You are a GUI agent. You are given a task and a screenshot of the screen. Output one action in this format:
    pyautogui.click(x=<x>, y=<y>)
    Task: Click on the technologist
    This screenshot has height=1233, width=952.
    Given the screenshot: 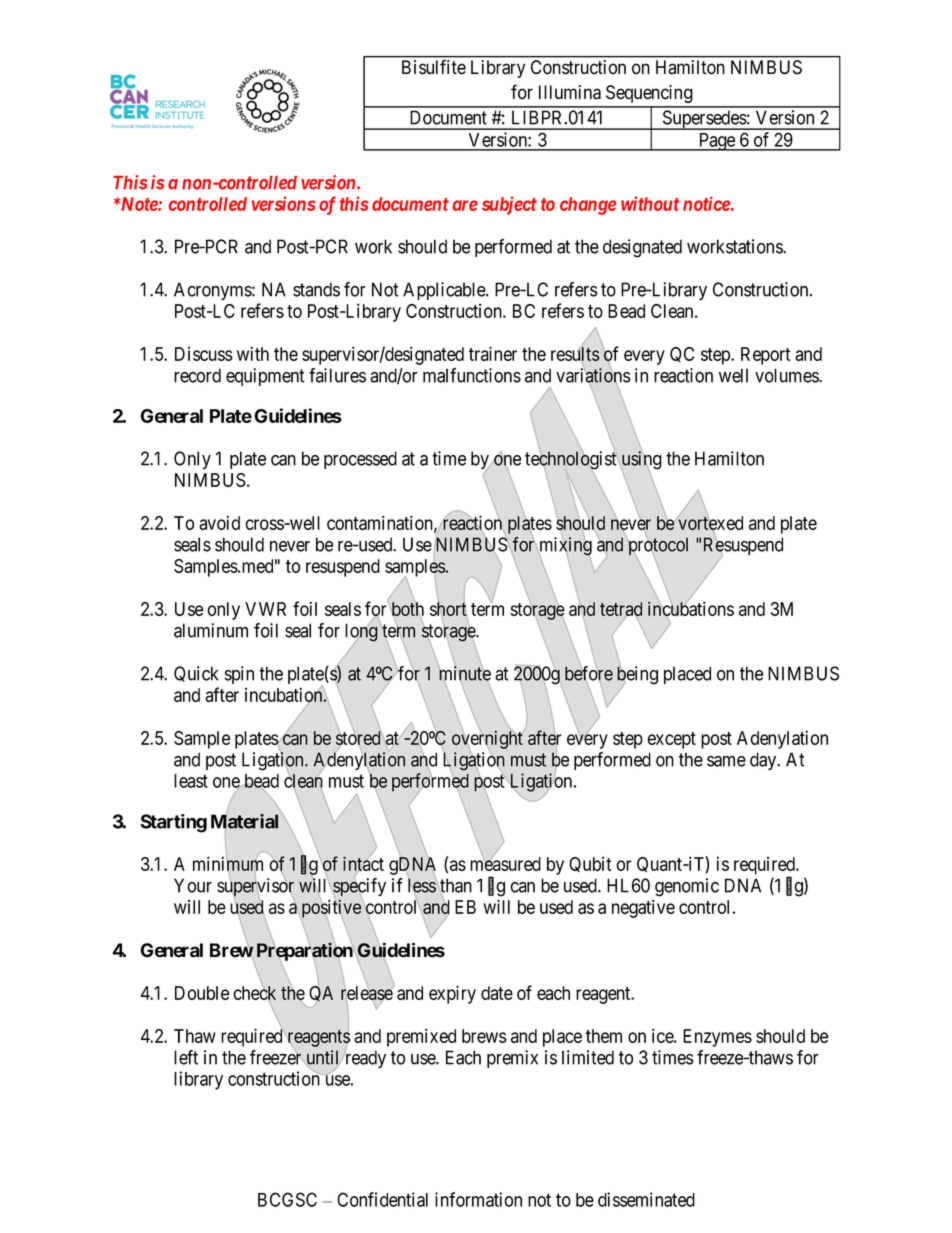 What is the action you would take?
    pyautogui.click(x=570, y=460)
